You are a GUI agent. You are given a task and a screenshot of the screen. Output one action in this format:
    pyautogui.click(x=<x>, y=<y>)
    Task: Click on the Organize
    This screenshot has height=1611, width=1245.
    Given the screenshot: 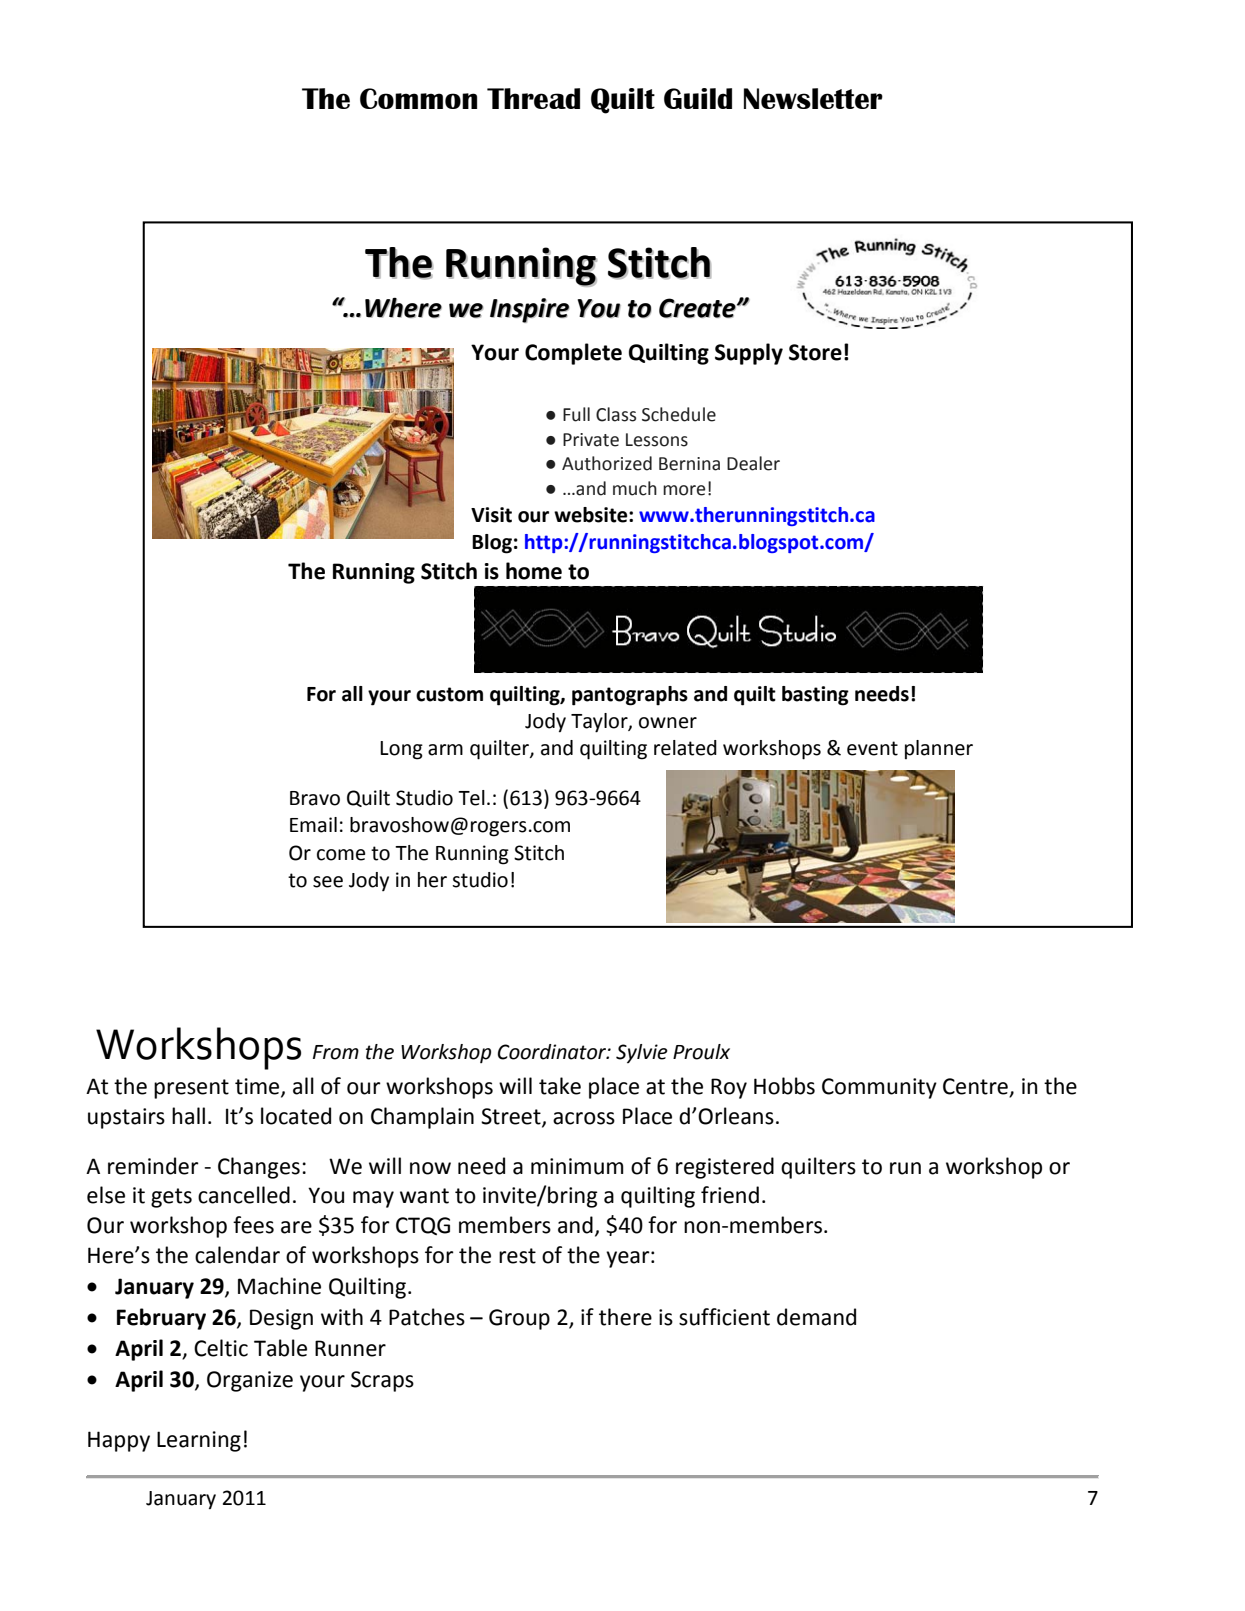 What is the action you would take?
    pyautogui.click(x=250, y=1381)
